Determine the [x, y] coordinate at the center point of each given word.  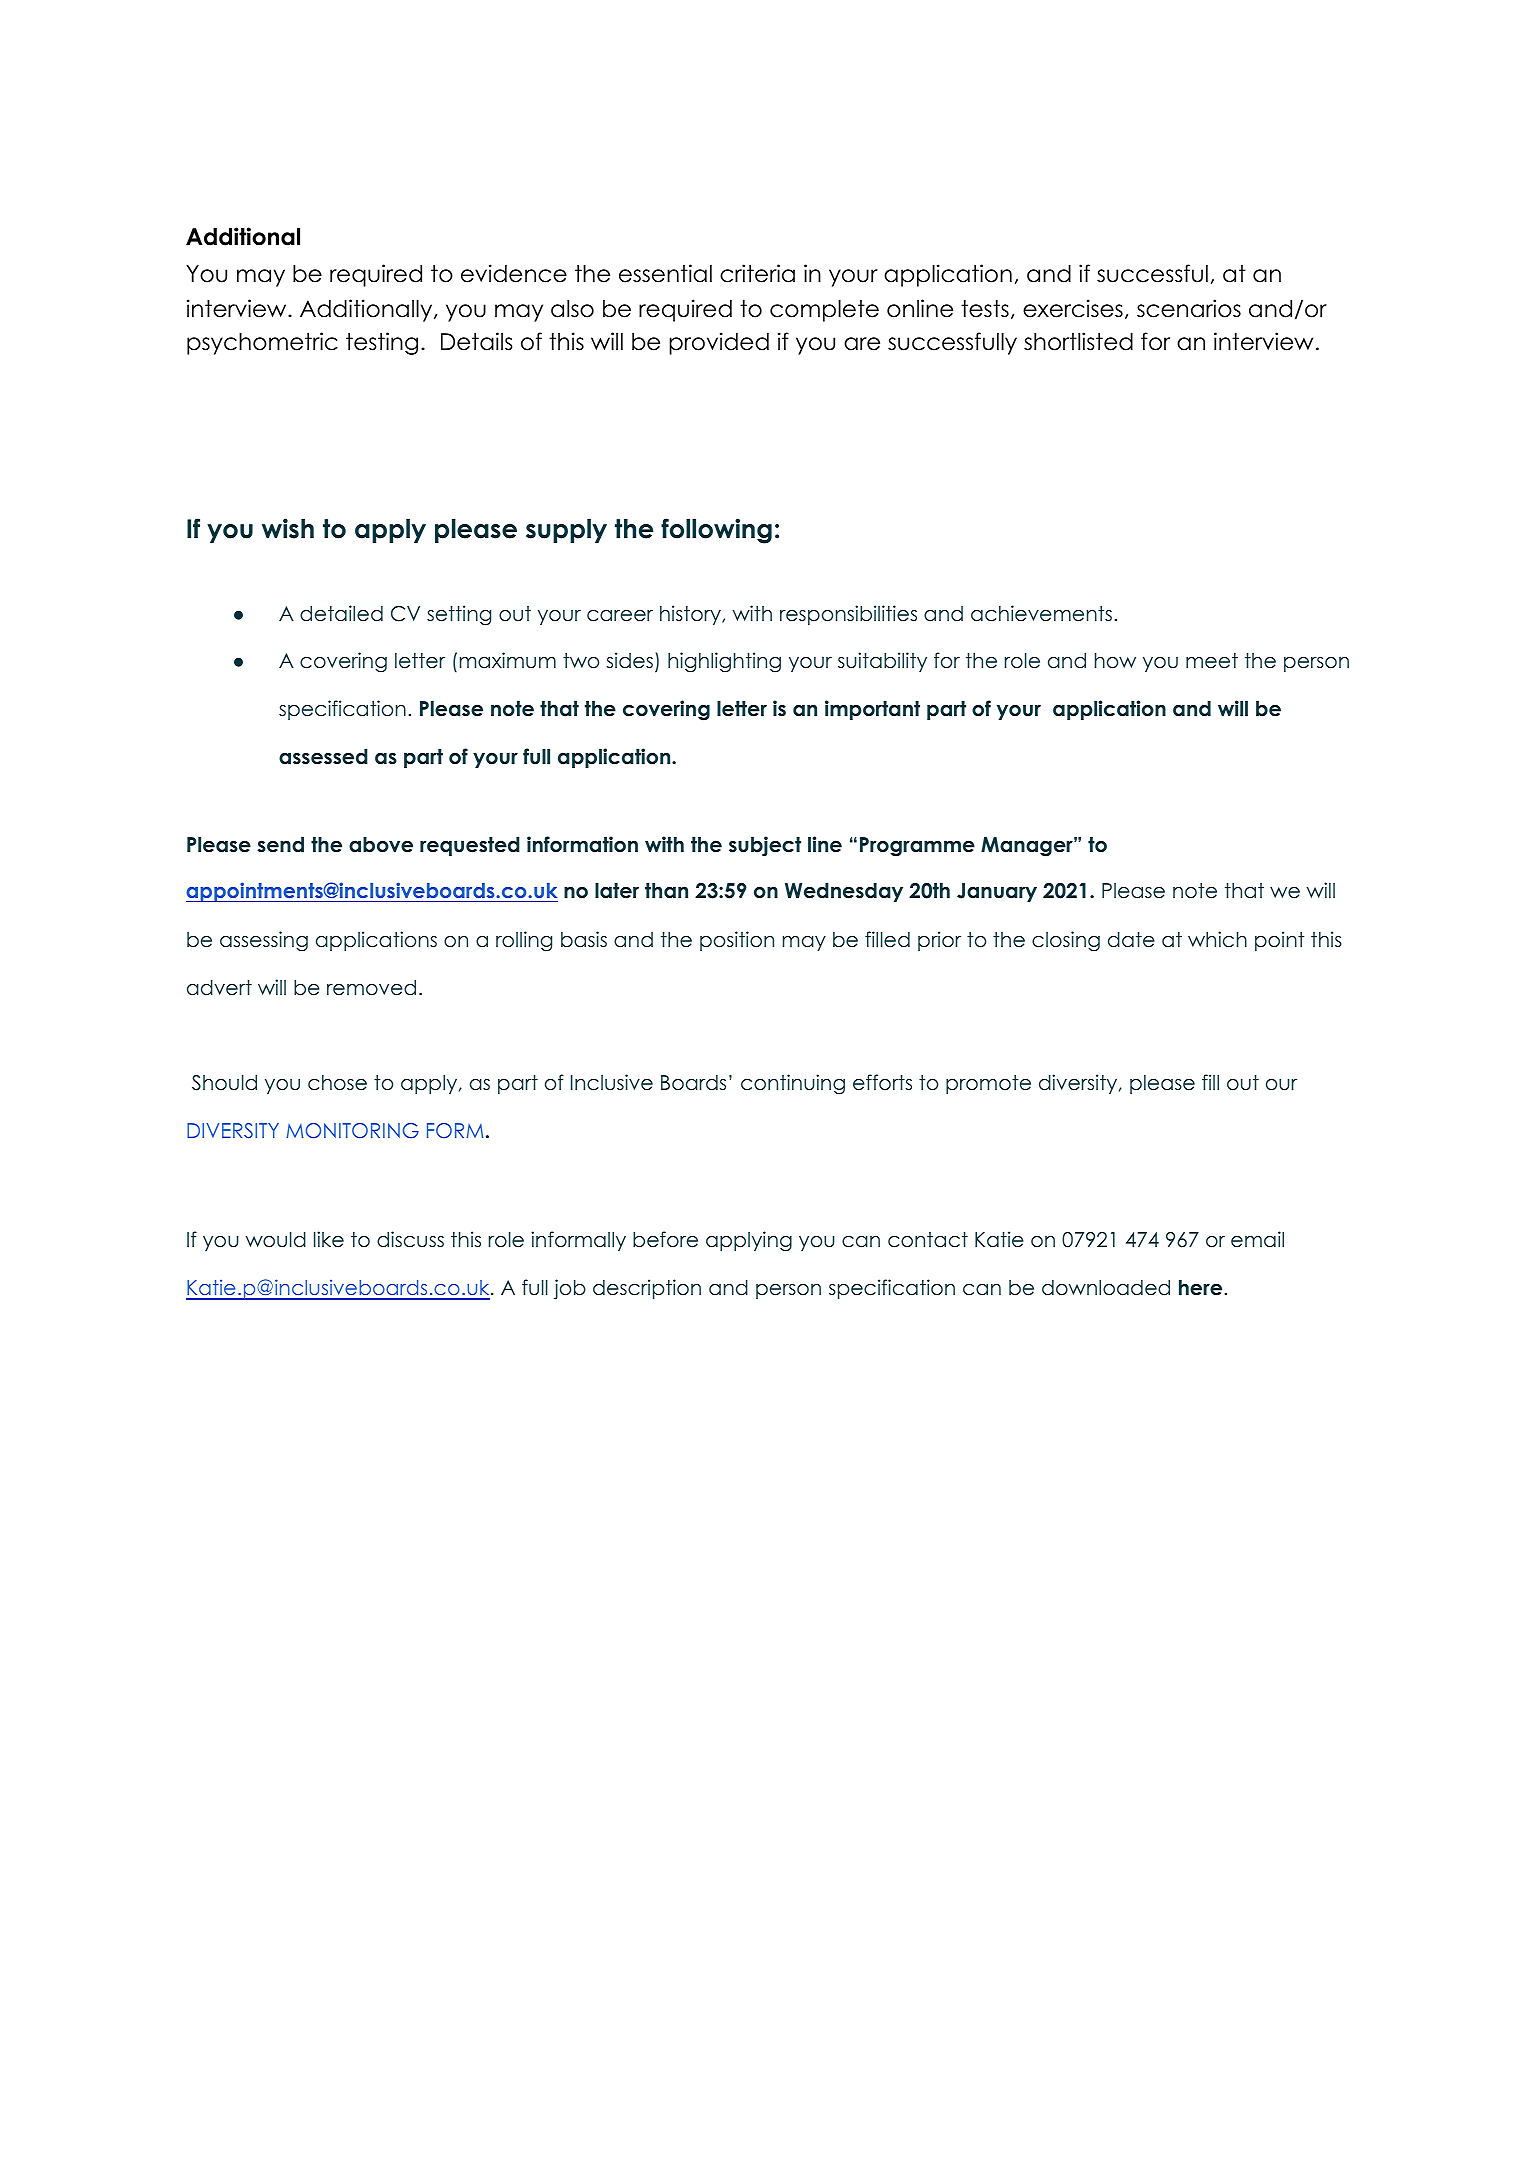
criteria [757, 273]
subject [765, 846]
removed [371, 988]
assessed [323, 757]
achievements [1041, 613]
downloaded [1106, 1288]
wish [288, 528]
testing [382, 343]
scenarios [1189, 308]
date [1131, 940]
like [329, 1239]
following [716, 531]
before [665, 1239]
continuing [793, 1084]
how [1115, 661]
